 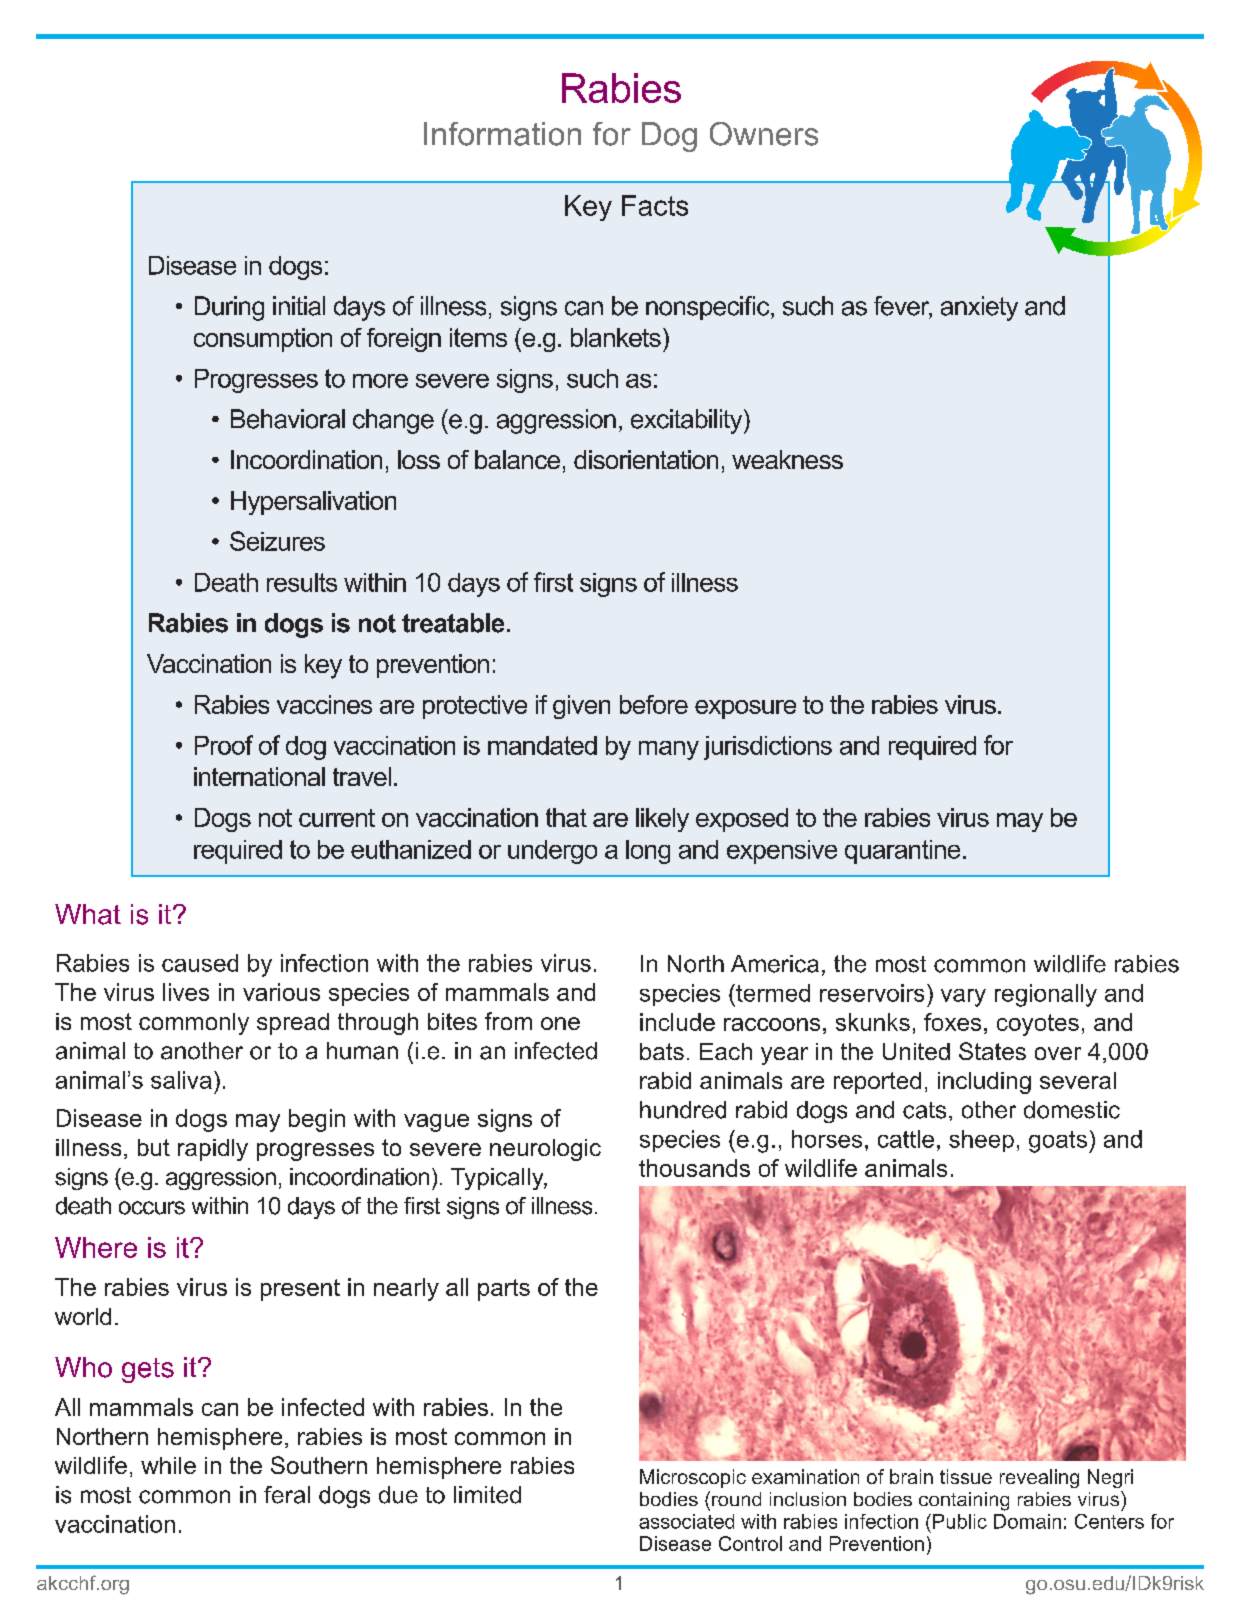 I want to click on Seizures, so click(x=277, y=541).
